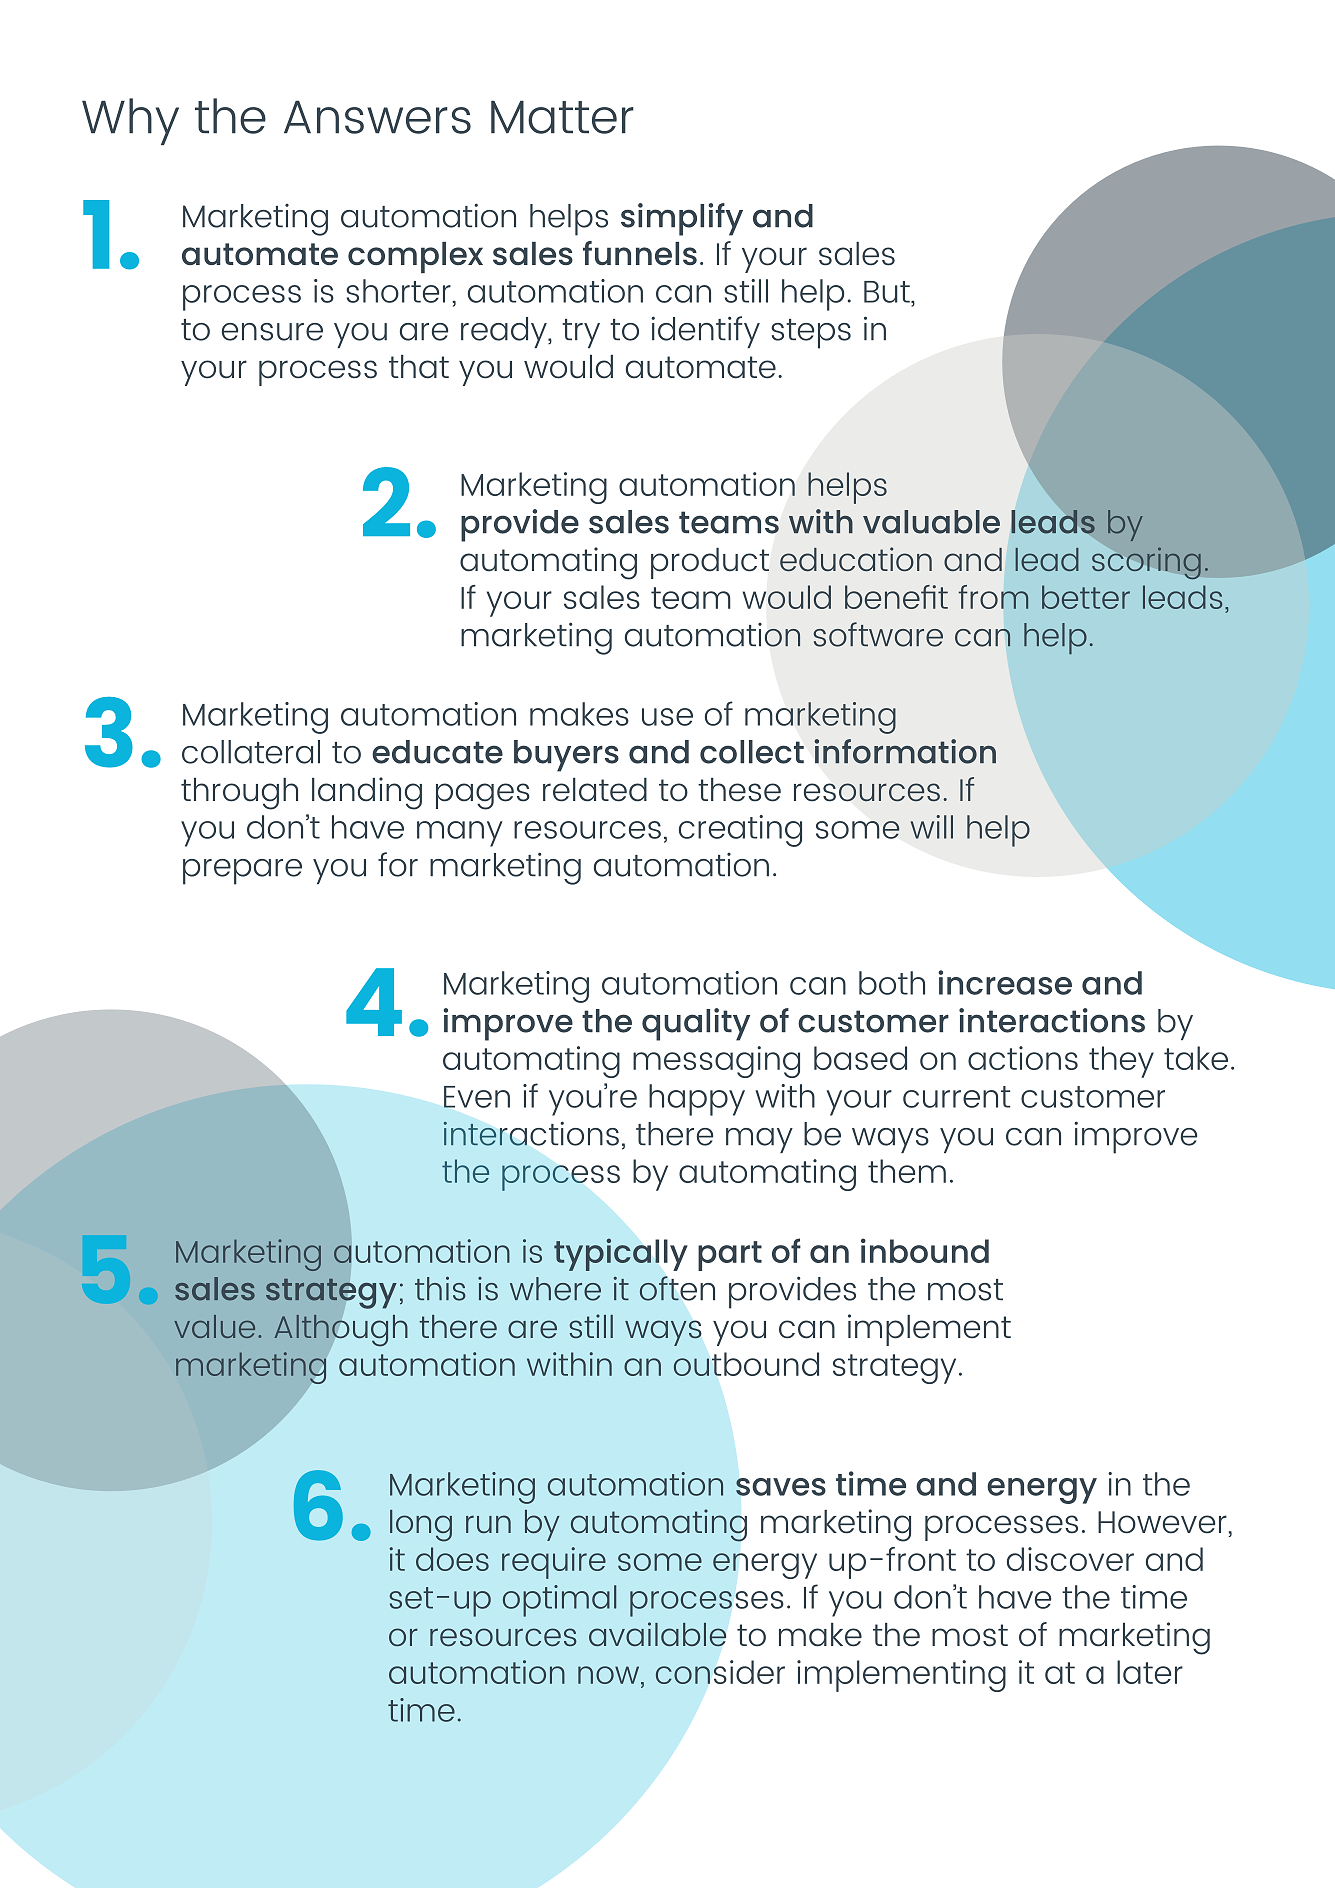 This page has width=1335, height=1888. Describe the element at coordinates (242, 872) in the page. I see `prepare` at that location.
